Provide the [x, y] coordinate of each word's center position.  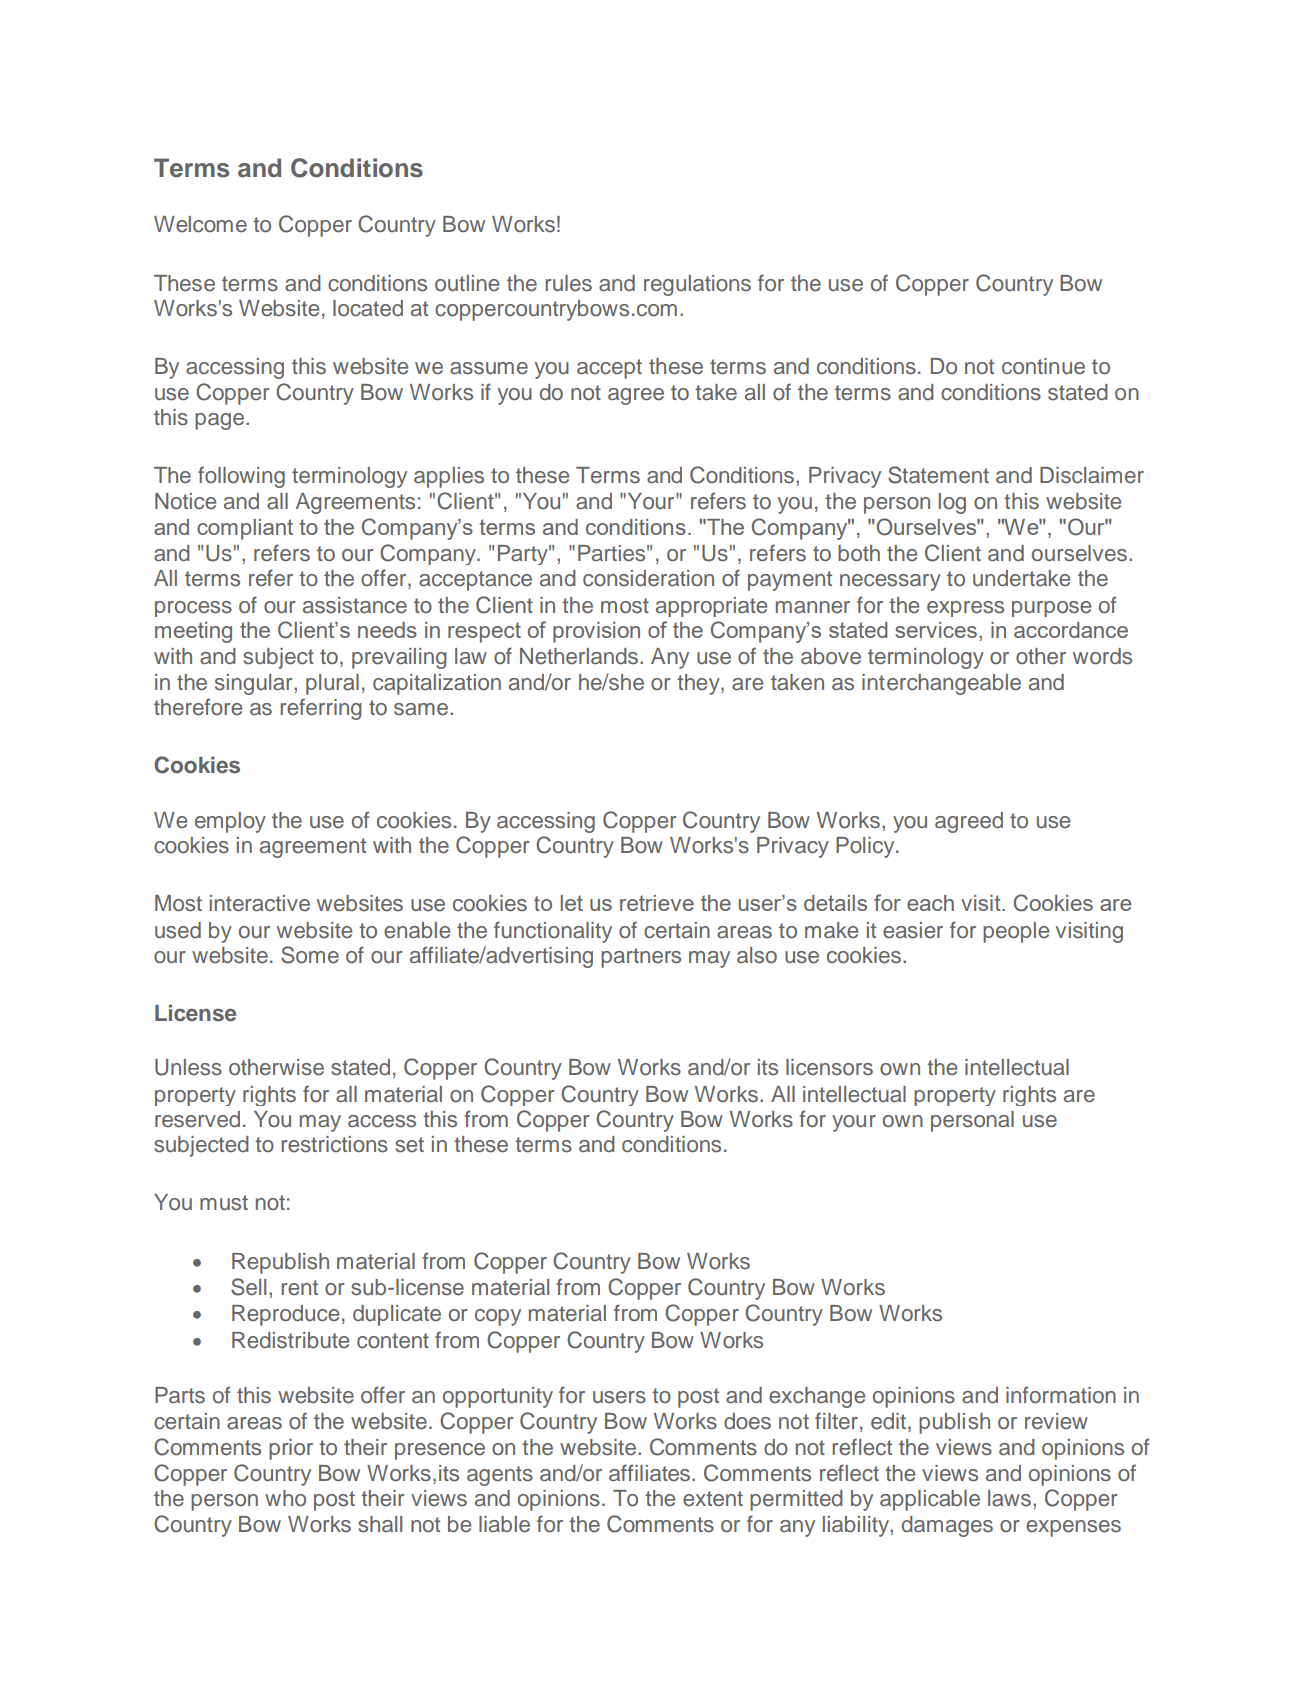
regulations [697, 285]
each [930, 903]
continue [1043, 366]
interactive [260, 903]
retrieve [657, 903]
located [368, 308]
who [285, 1498]
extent [713, 1499]
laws [1009, 1498]
